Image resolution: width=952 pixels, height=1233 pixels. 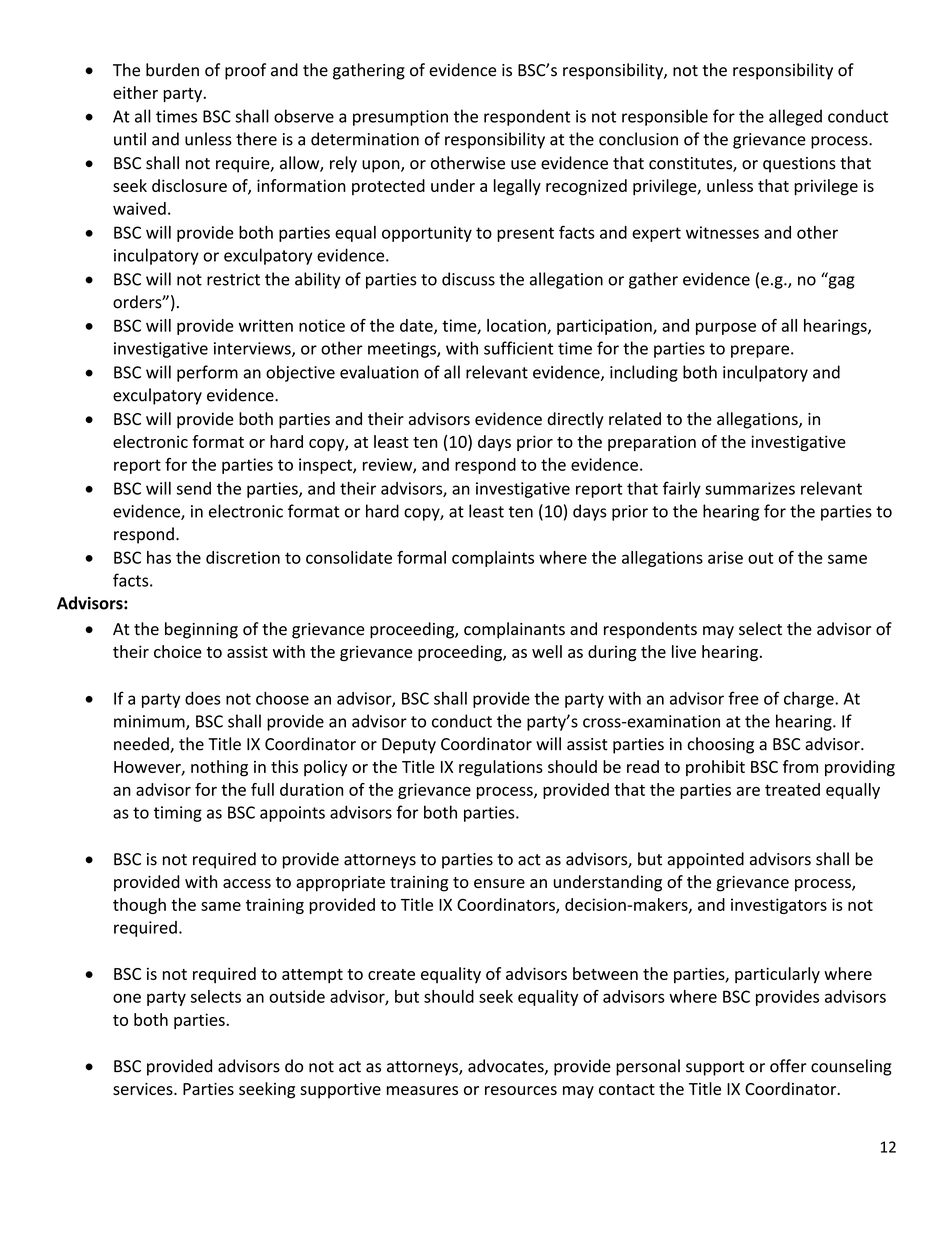 What do you see at coordinates (202, 698) in the image?
I see `does` at bounding box center [202, 698].
